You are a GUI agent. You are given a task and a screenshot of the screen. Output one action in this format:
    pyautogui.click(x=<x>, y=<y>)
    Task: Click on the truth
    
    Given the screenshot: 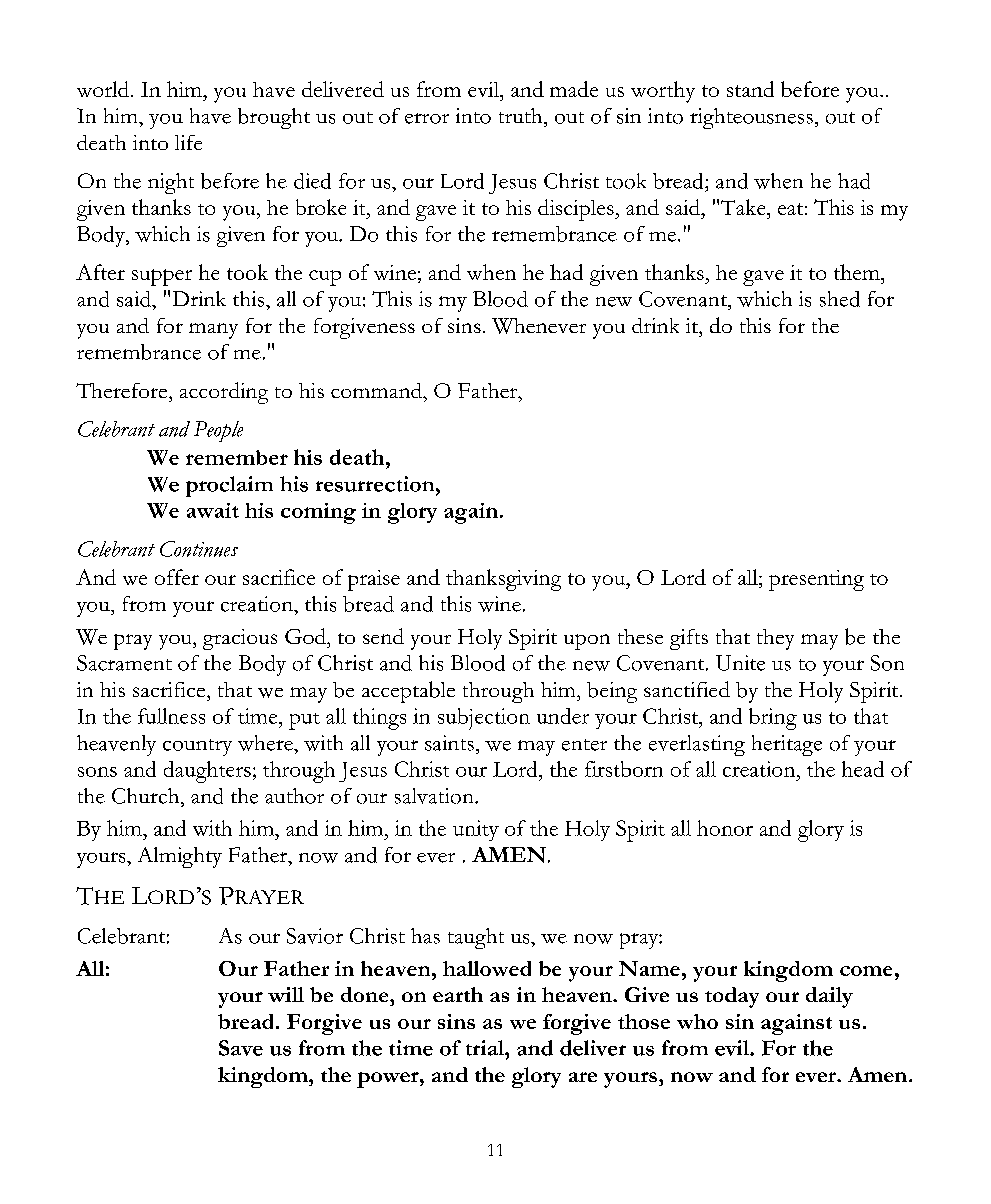 What is the action you would take?
    pyautogui.click(x=522, y=116)
